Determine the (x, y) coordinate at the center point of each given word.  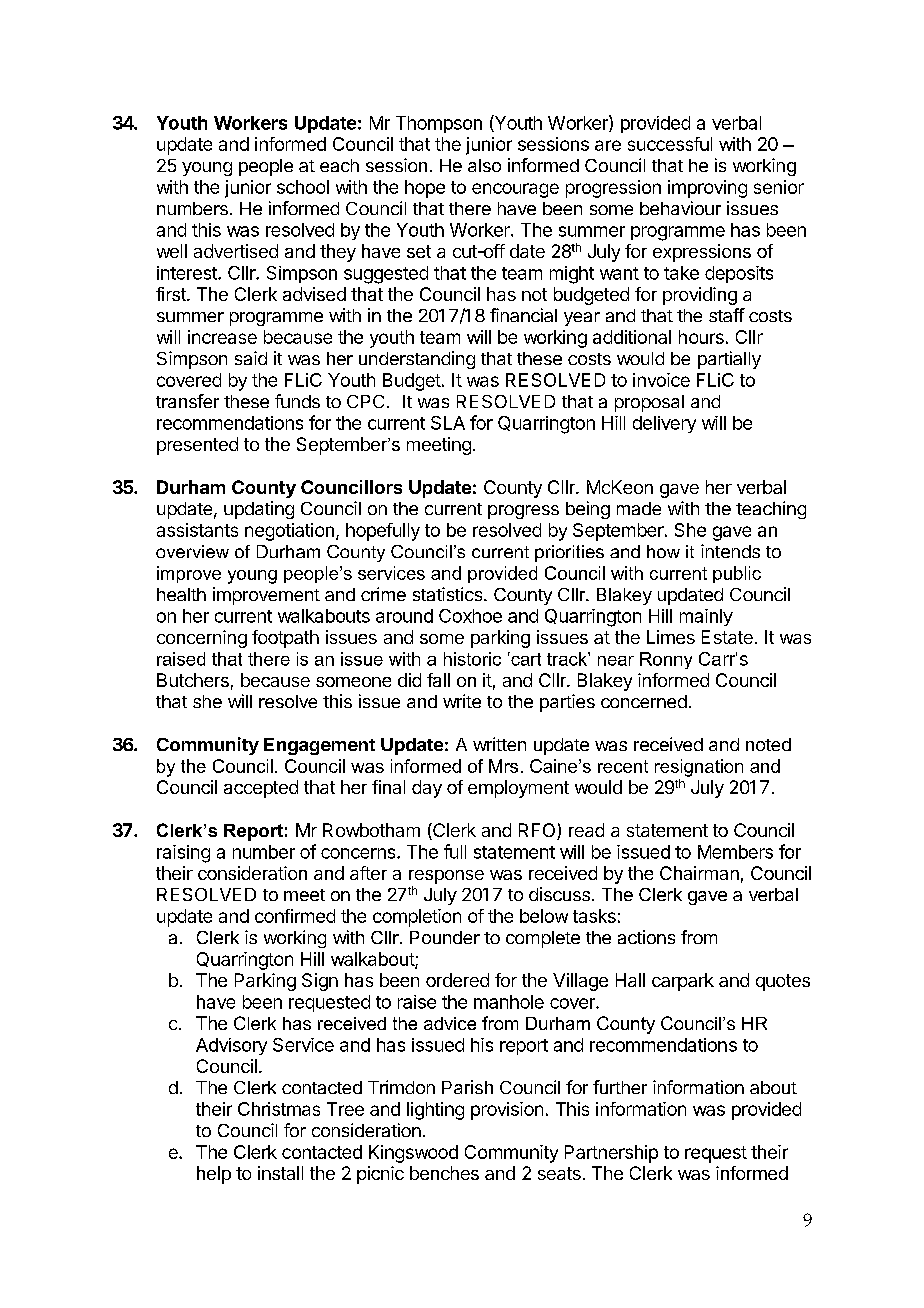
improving (707, 189)
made (639, 508)
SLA (448, 423)
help (214, 1175)
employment (518, 789)
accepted (261, 789)
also (484, 165)
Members (735, 852)
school (303, 187)
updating (259, 510)
